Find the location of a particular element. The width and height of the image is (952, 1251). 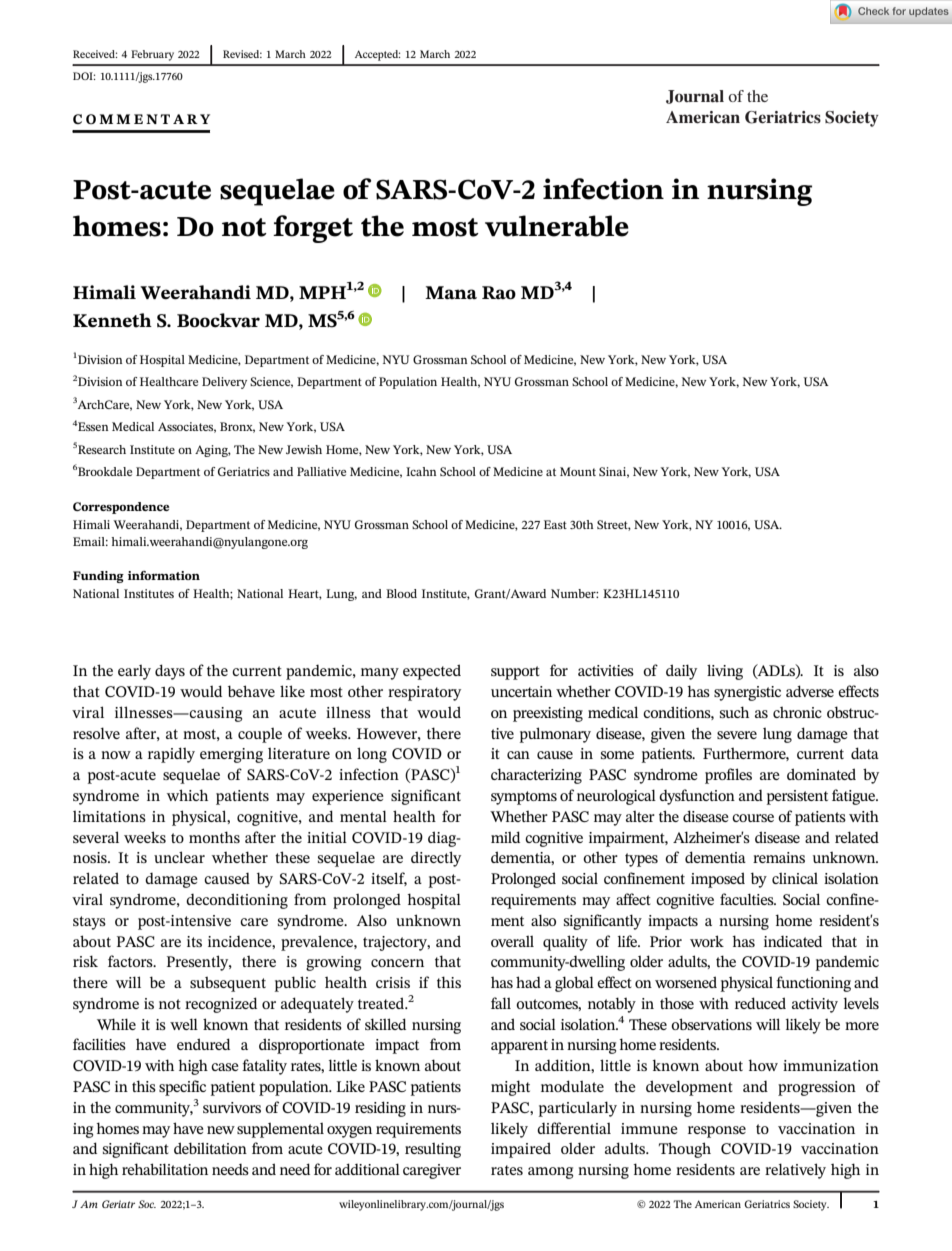

Mount is located at coordinates (578, 471).
